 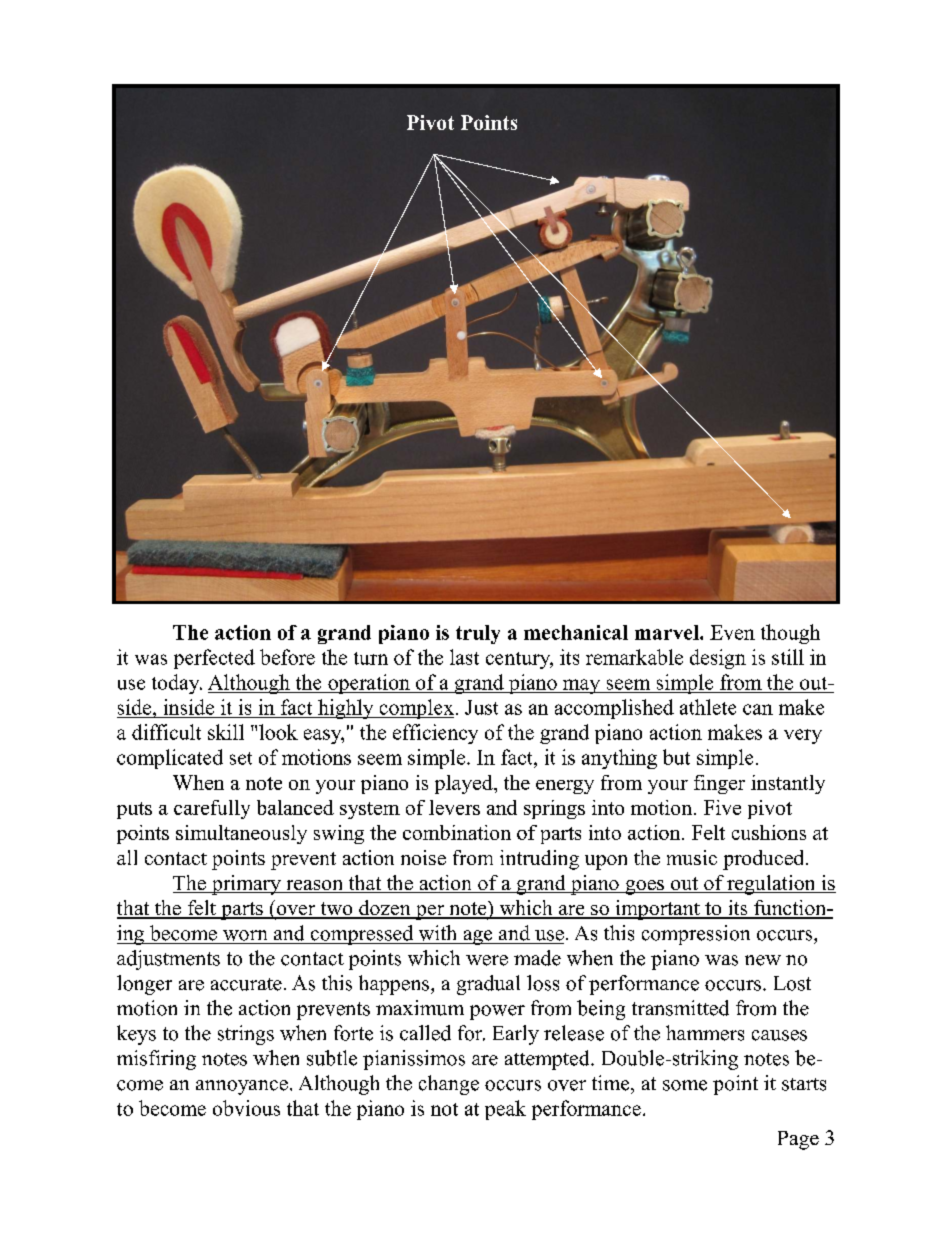 I want to click on design, so click(x=718, y=659).
